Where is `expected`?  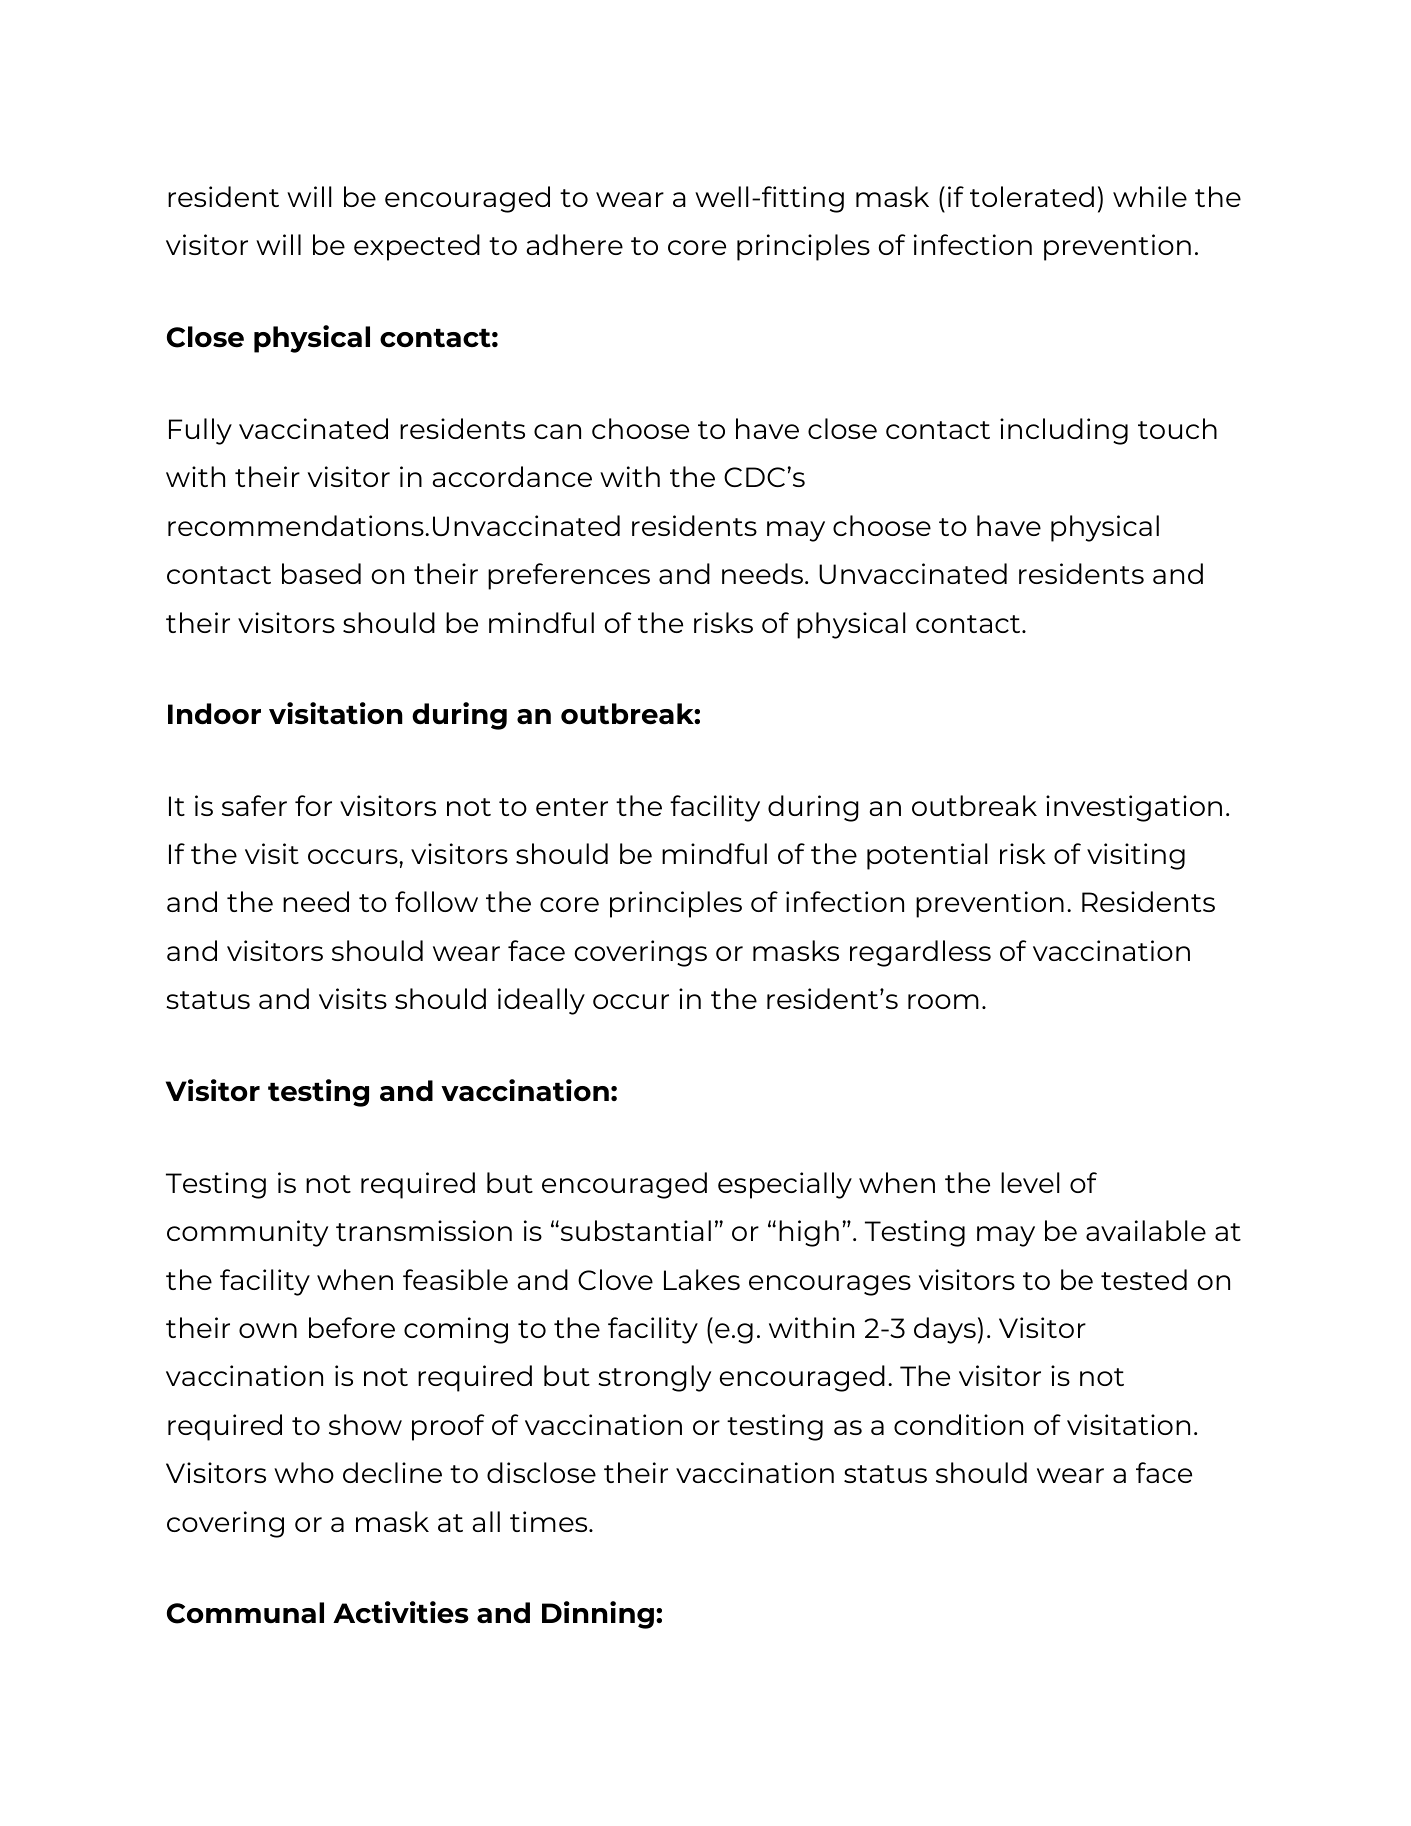 expected is located at coordinates (417, 247).
